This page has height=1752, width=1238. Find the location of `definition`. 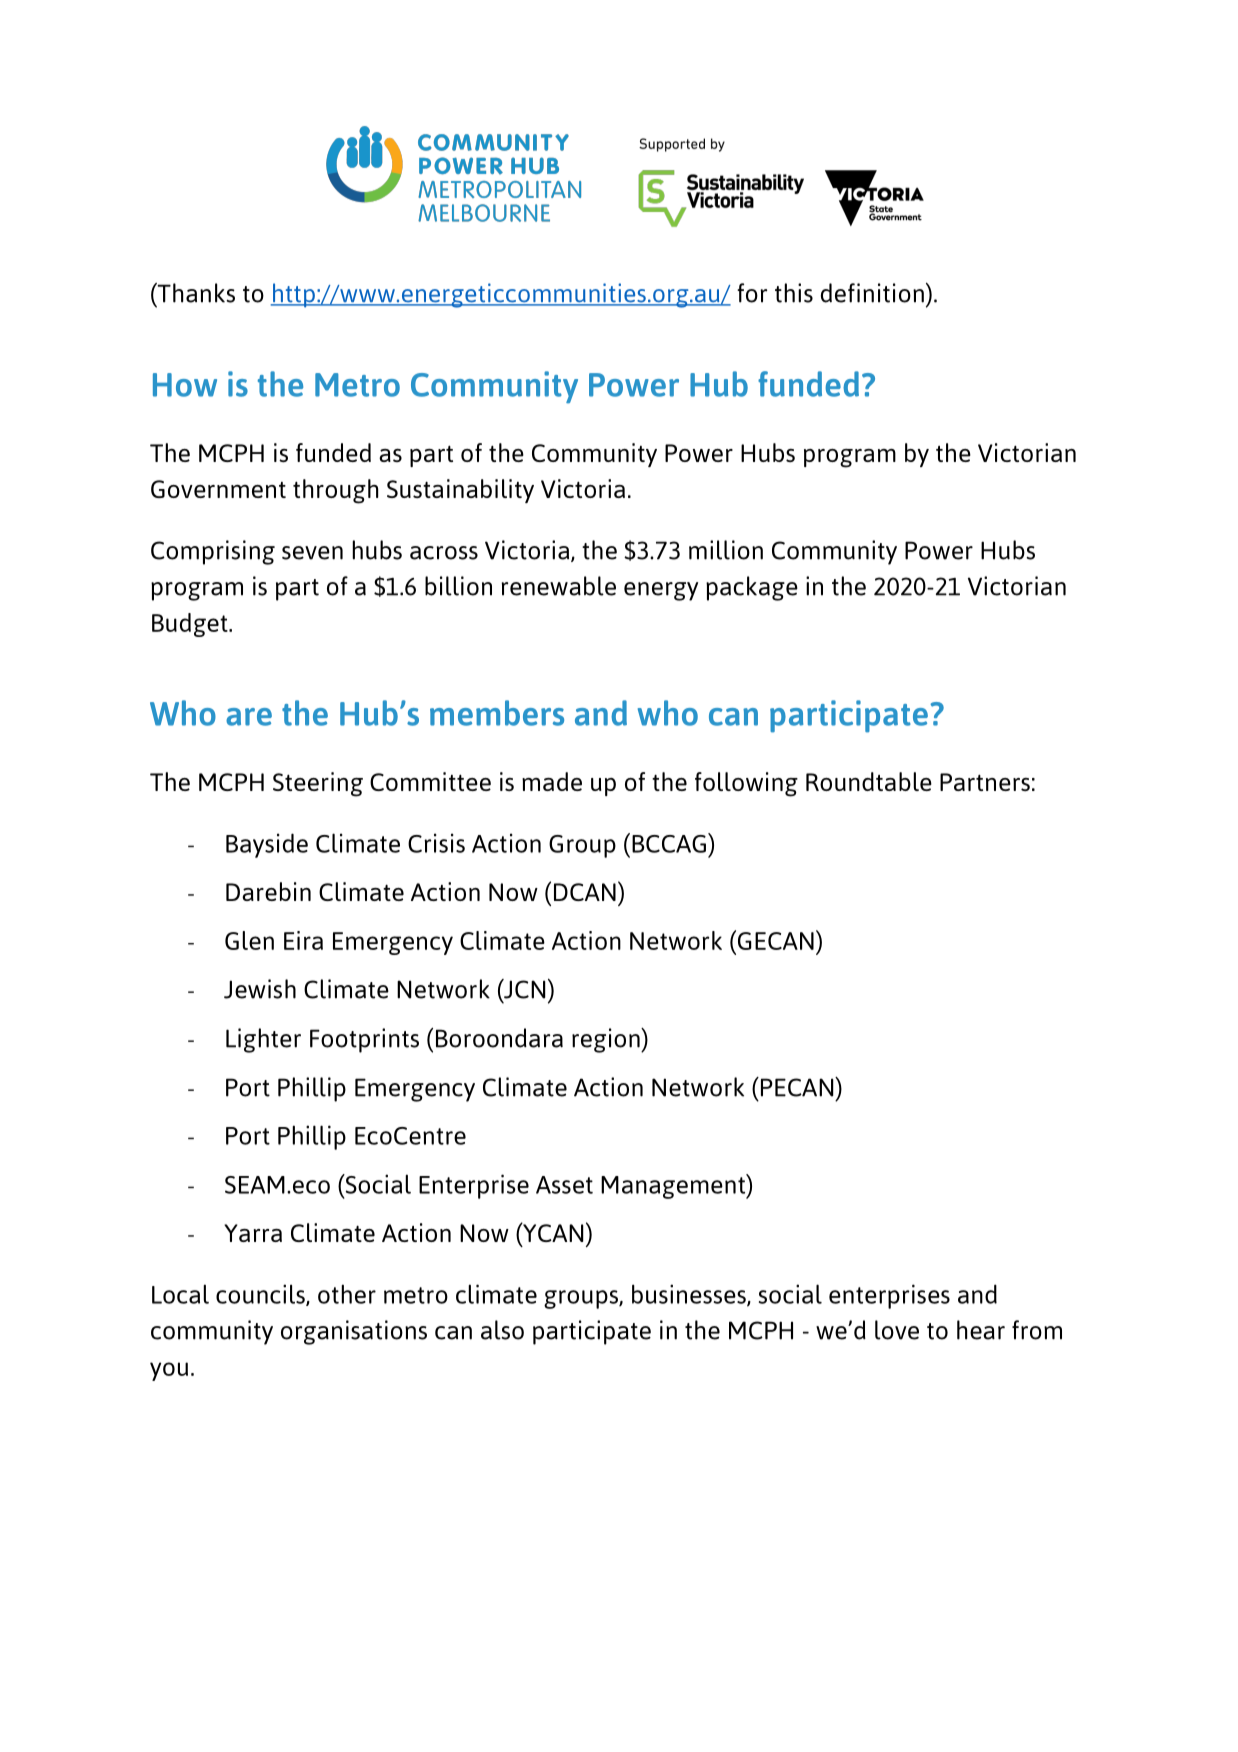

definition is located at coordinates (872, 293).
